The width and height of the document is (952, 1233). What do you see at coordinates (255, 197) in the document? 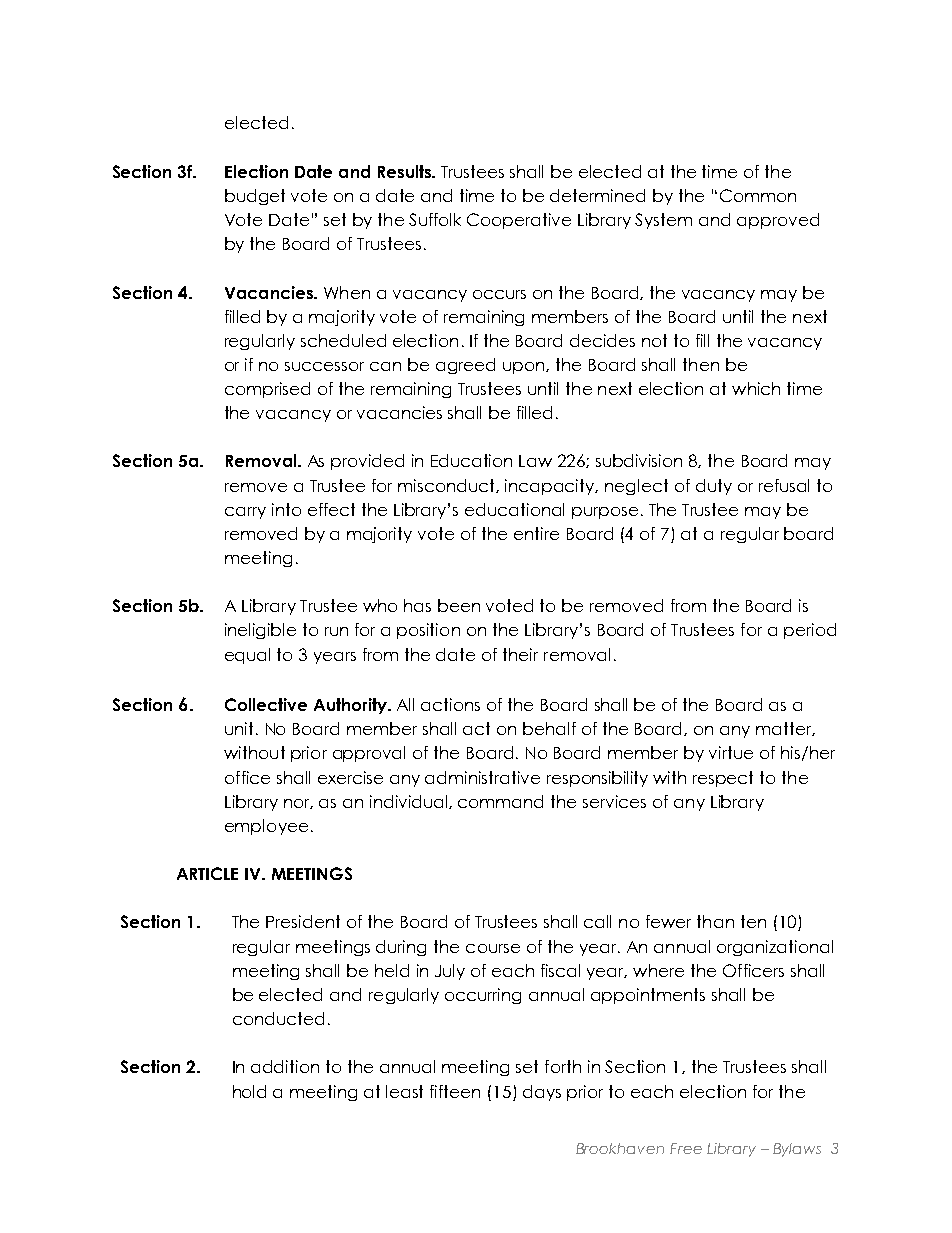
I see `budget` at bounding box center [255, 197].
